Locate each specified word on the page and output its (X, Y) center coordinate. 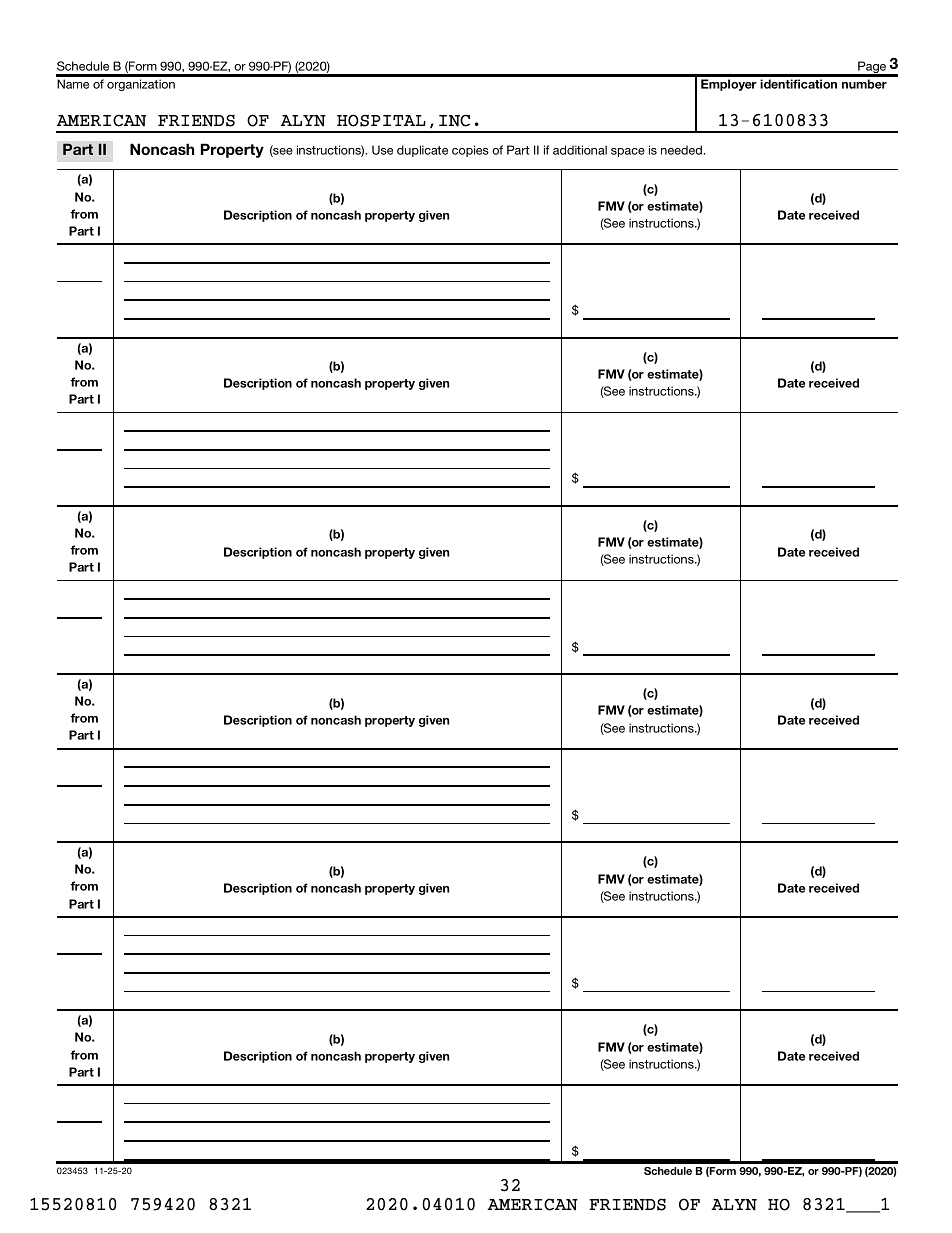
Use (382, 150)
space (628, 152)
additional (580, 150)
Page (872, 68)
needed (682, 150)
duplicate (422, 151)
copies (470, 151)
